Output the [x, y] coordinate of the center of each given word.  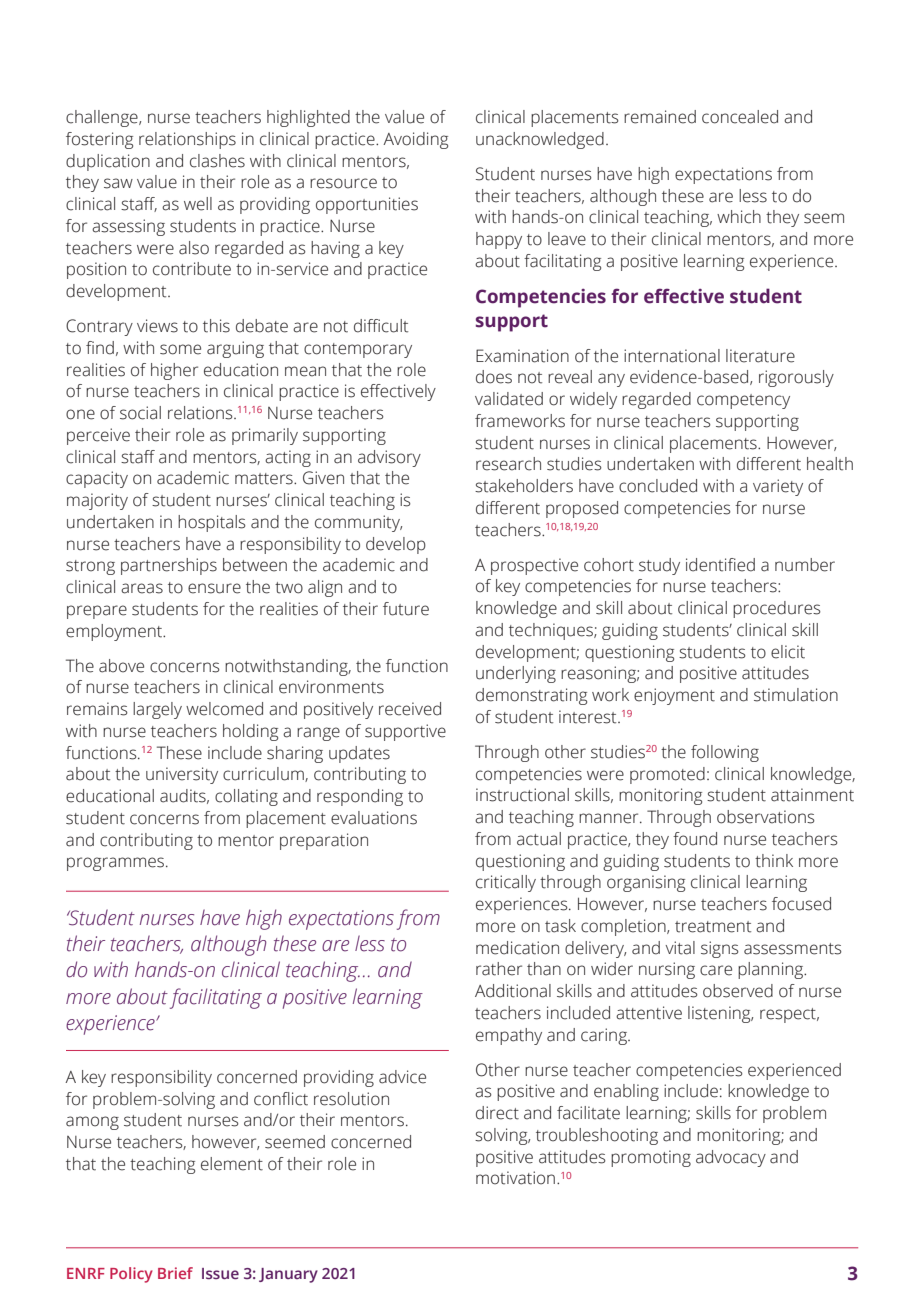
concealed [740, 117]
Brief [175, 1273]
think [774, 861]
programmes [117, 864]
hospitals [212, 523]
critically [506, 883]
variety [778, 487]
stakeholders [524, 486]
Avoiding [415, 140]
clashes [217, 161]
